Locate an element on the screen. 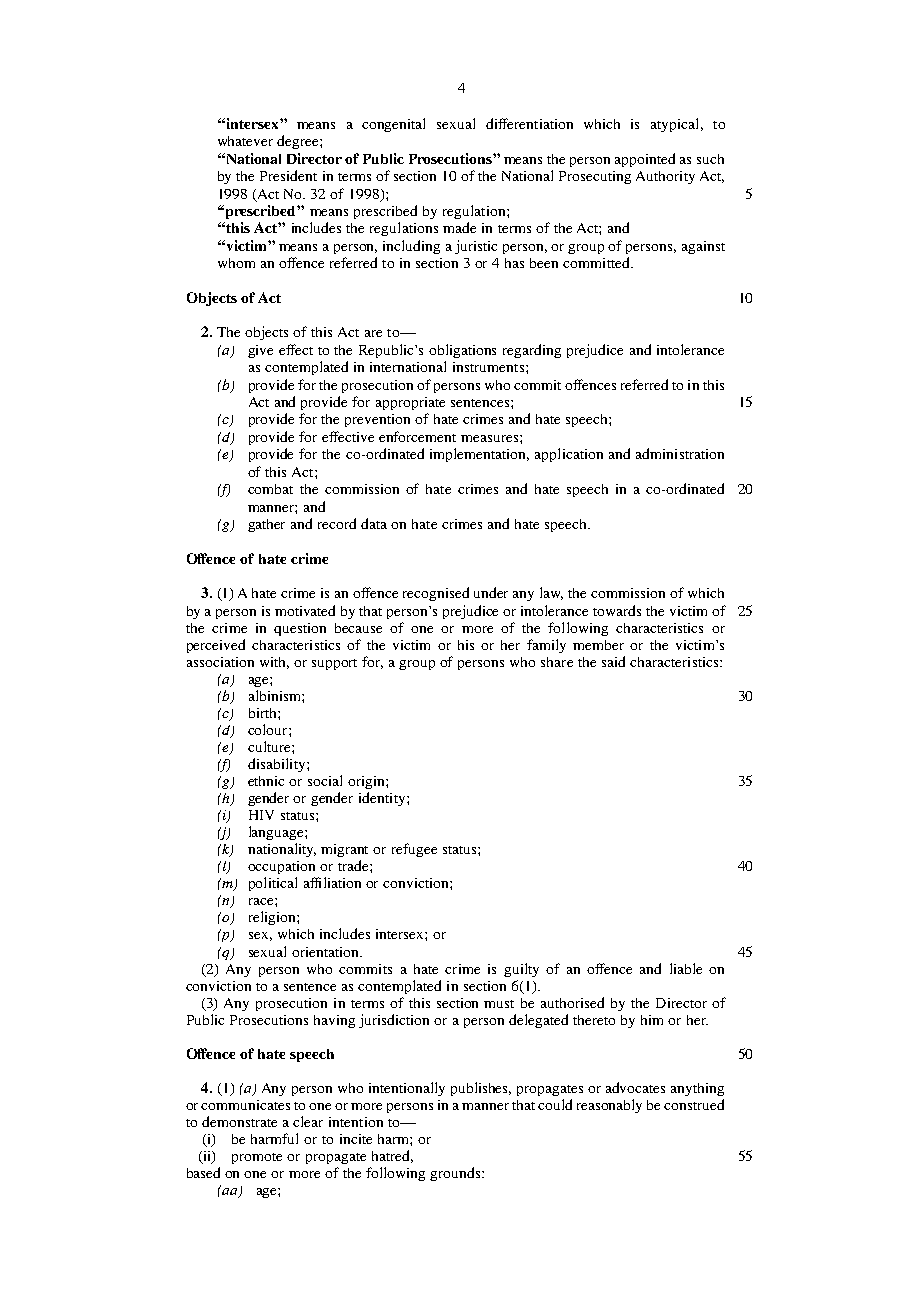  said is located at coordinates (613, 661).
